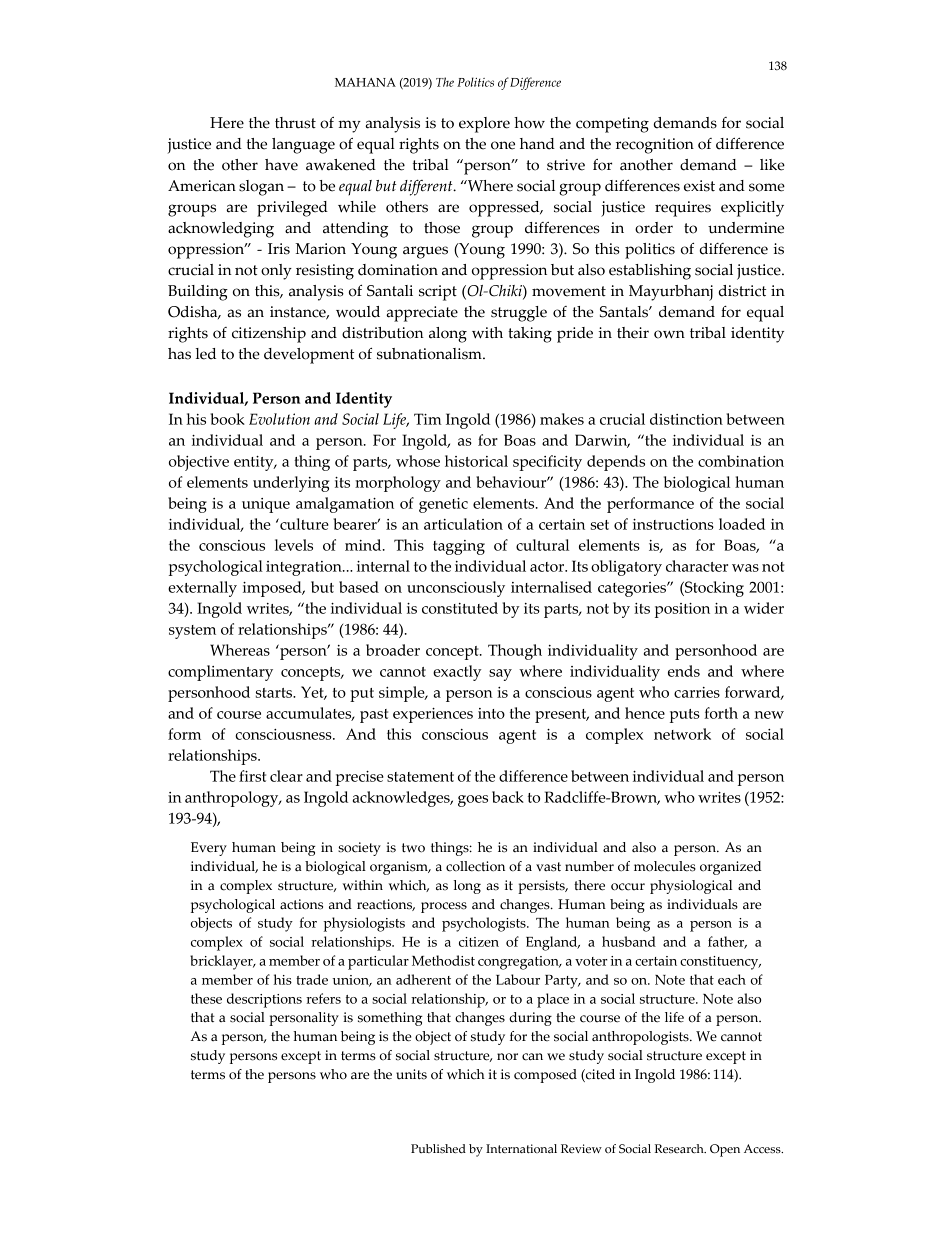 The image size is (952, 1233). What do you see at coordinates (503, 145) in the document?
I see `one` at bounding box center [503, 145].
